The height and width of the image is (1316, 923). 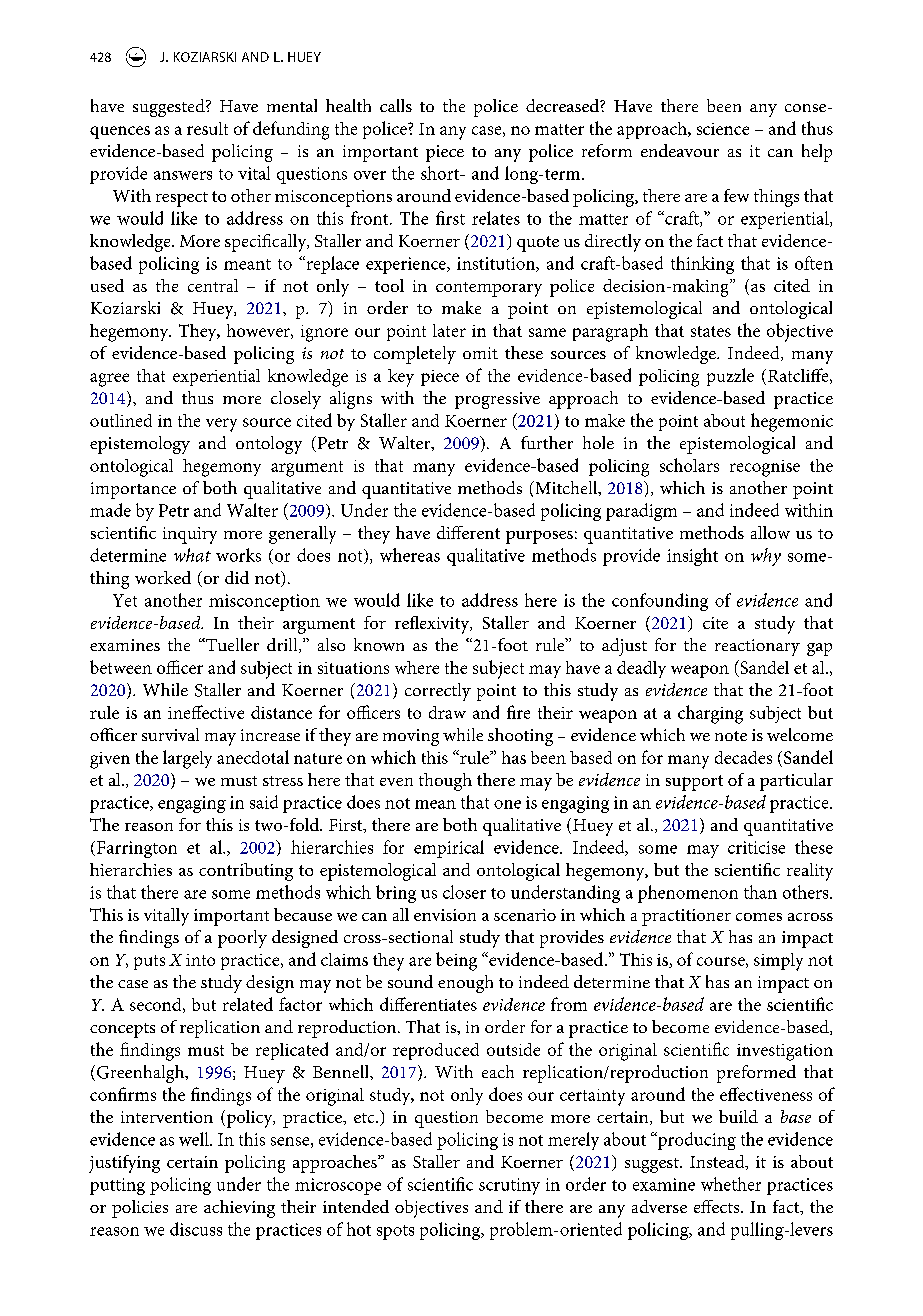 What do you see at coordinates (190, 535) in the image?
I see `inquiry` at bounding box center [190, 535].
